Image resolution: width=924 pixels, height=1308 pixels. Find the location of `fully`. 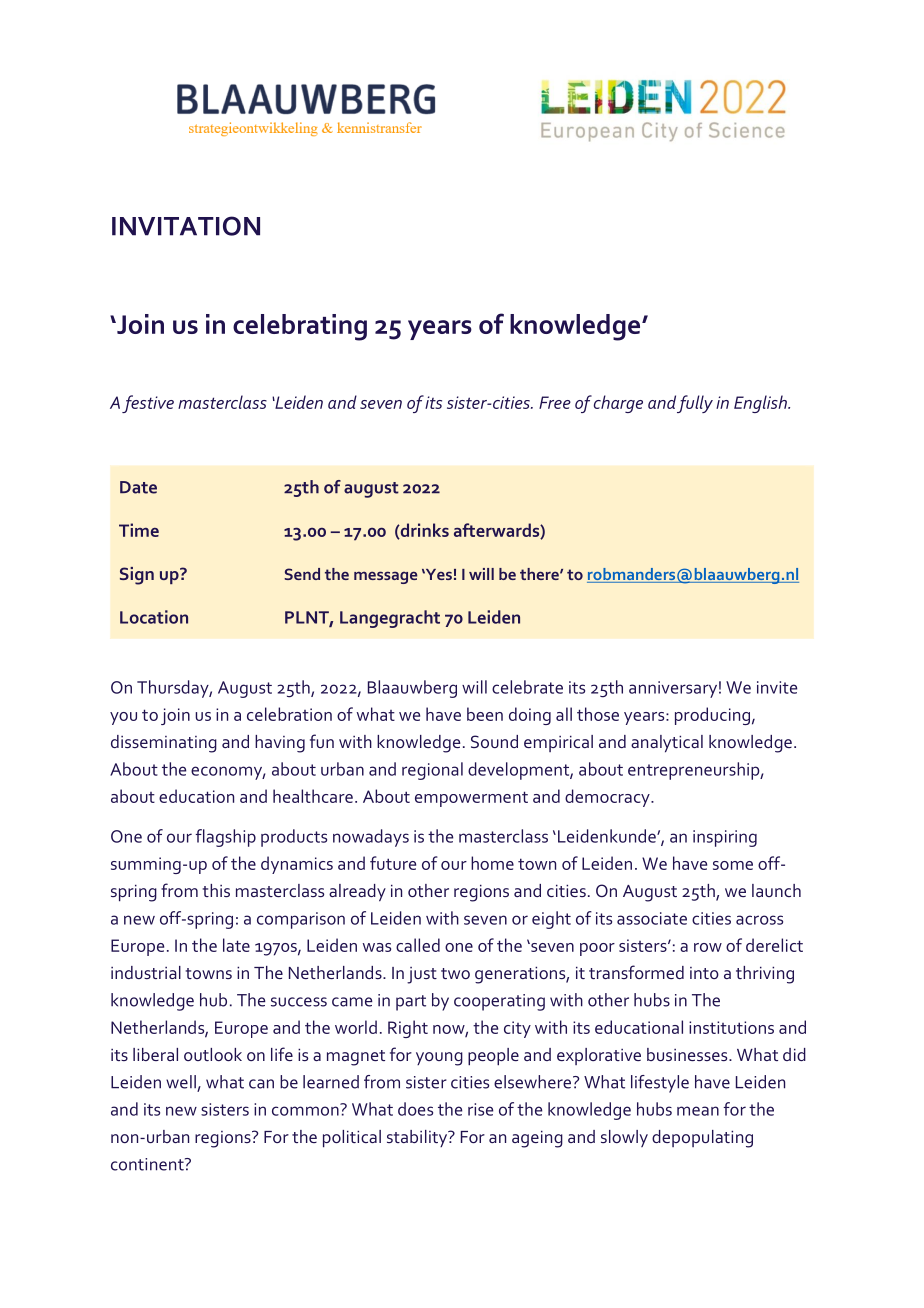

fully is located at coordinates (695, 404).
